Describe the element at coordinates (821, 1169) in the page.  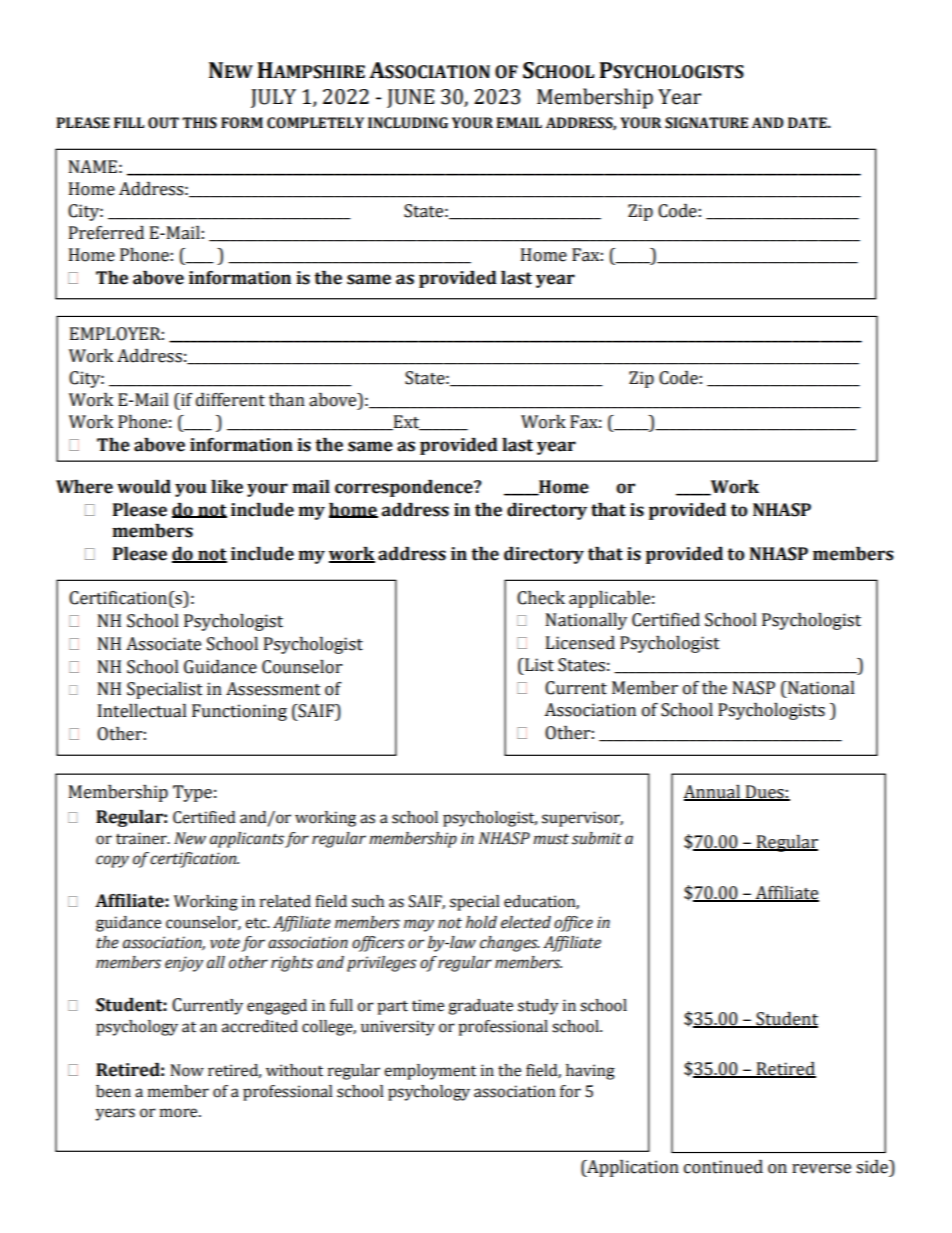
I see `reverse` at that location.
